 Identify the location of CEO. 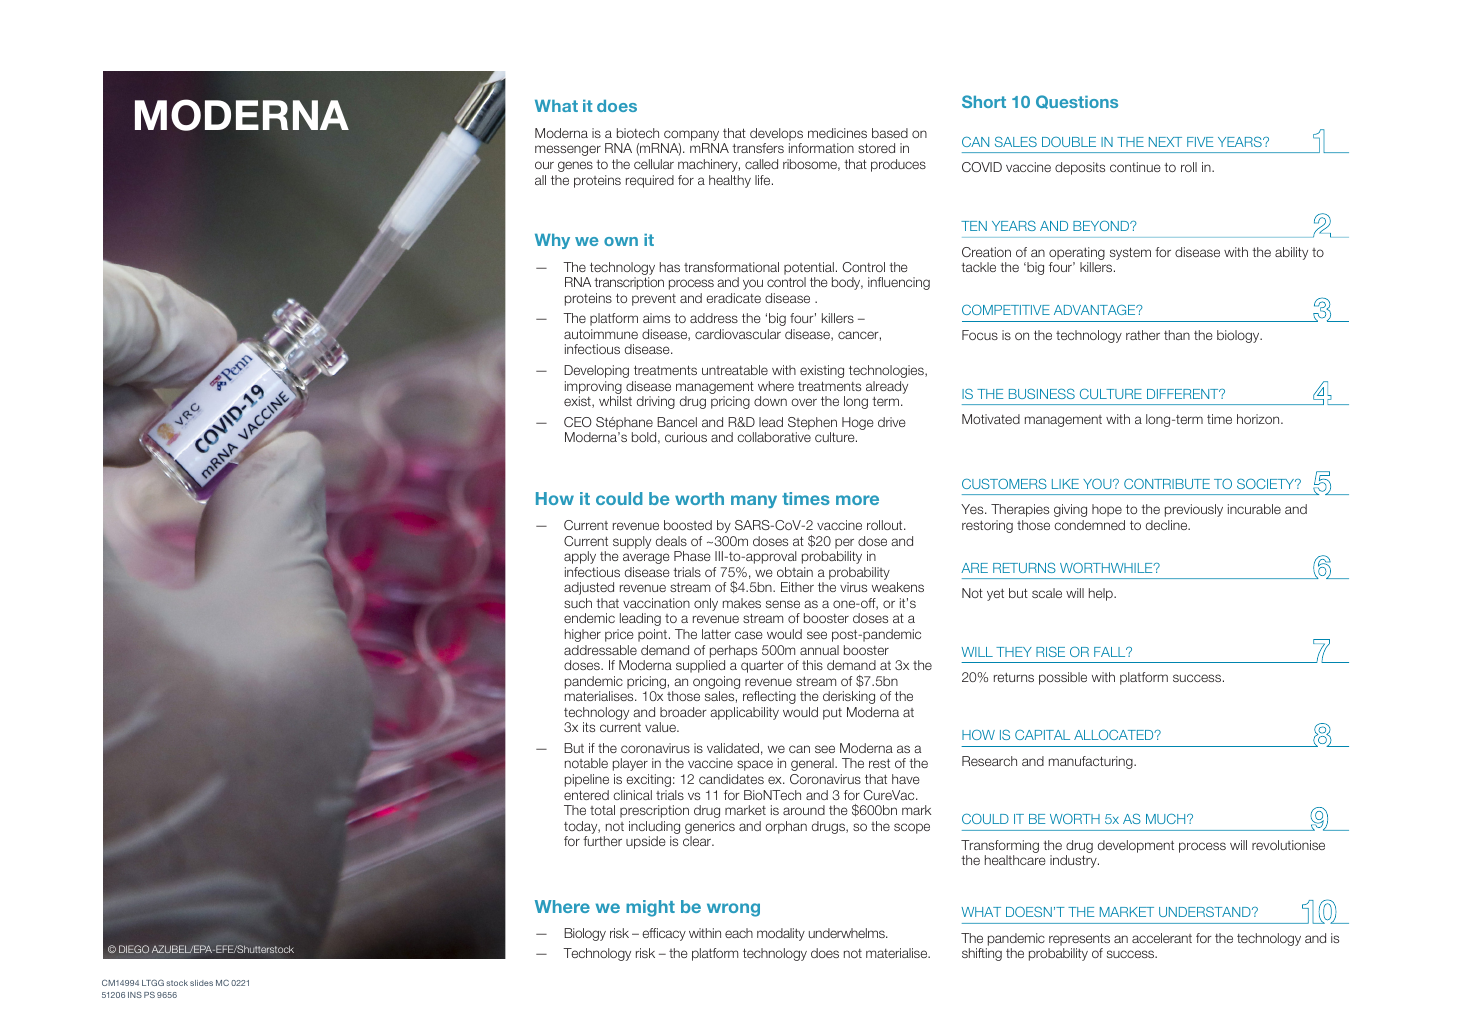
(578, 422).
